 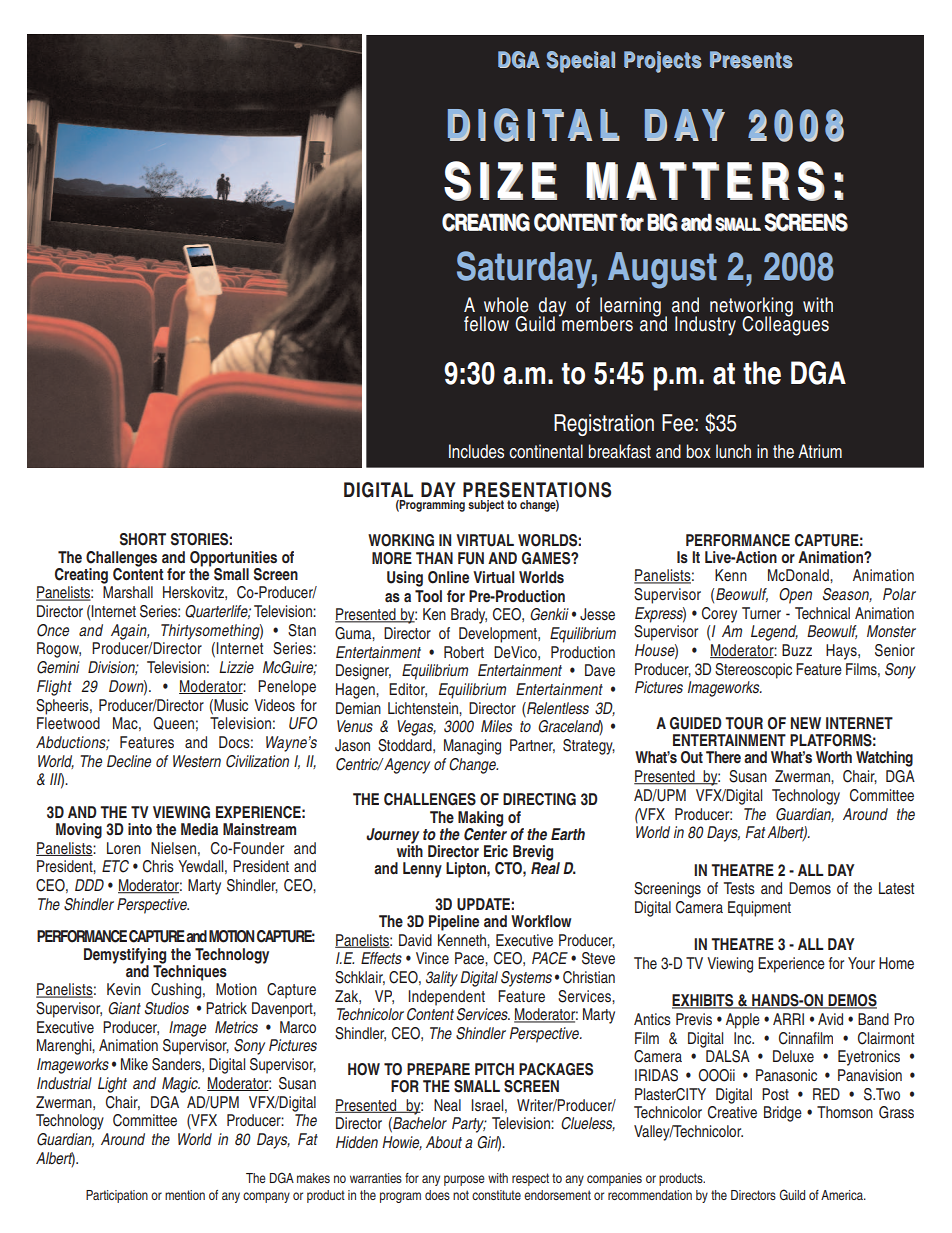 What do you see at coordinates (469, 616) in the image?
I see `Brady` at bounding box center [469, 616].
